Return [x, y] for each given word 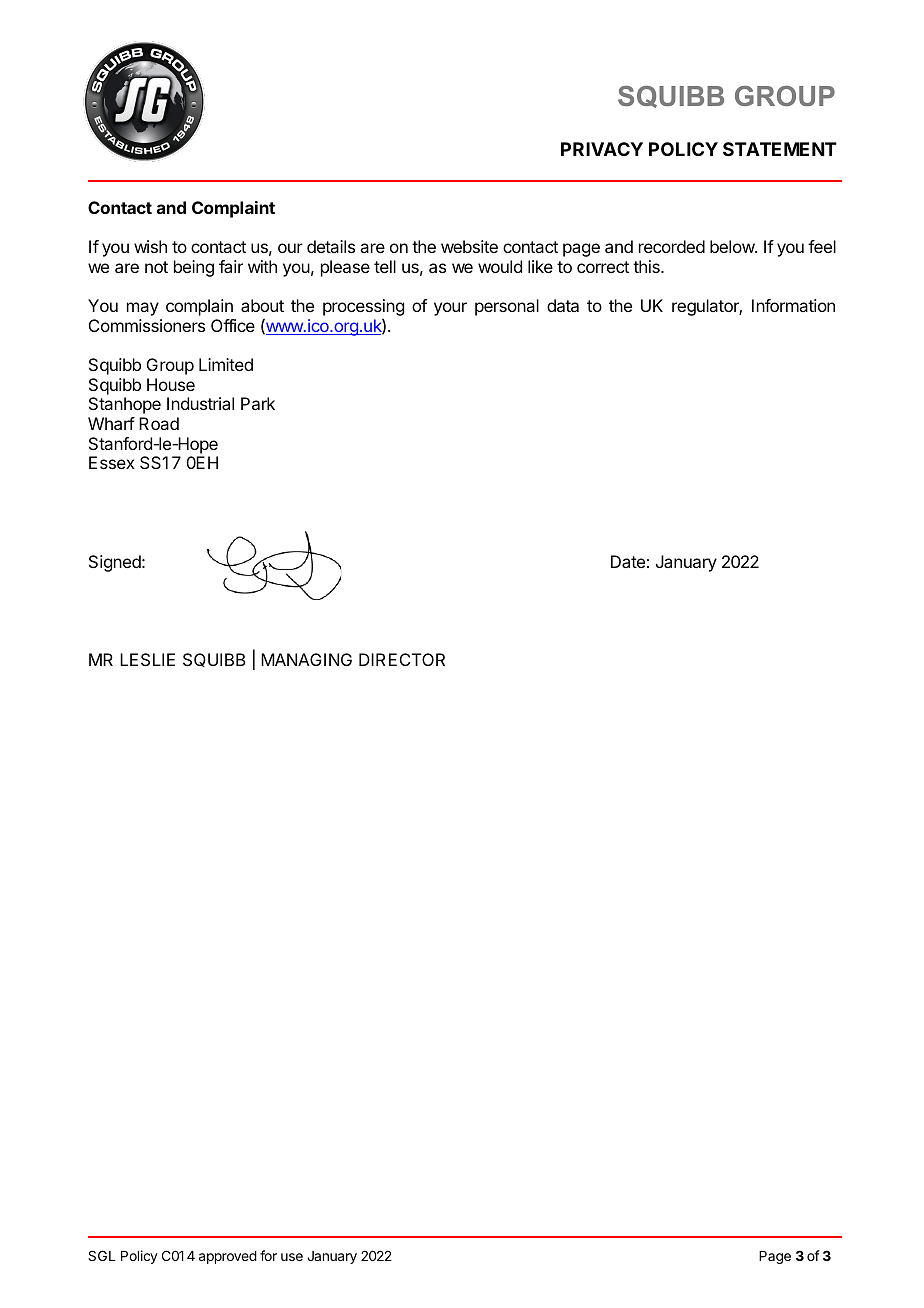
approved [228, 1257]
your [450, 309]
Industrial [200, 403]
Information [793, 305]
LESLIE [147, 659]
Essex [112, 462]
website [469, 246]
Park [258, 403]
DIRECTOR [402, 659]
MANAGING [306, 659]
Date [628, 561]
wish [150, 246]
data [563, 305]
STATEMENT [780, 149]
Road [159, 423]
